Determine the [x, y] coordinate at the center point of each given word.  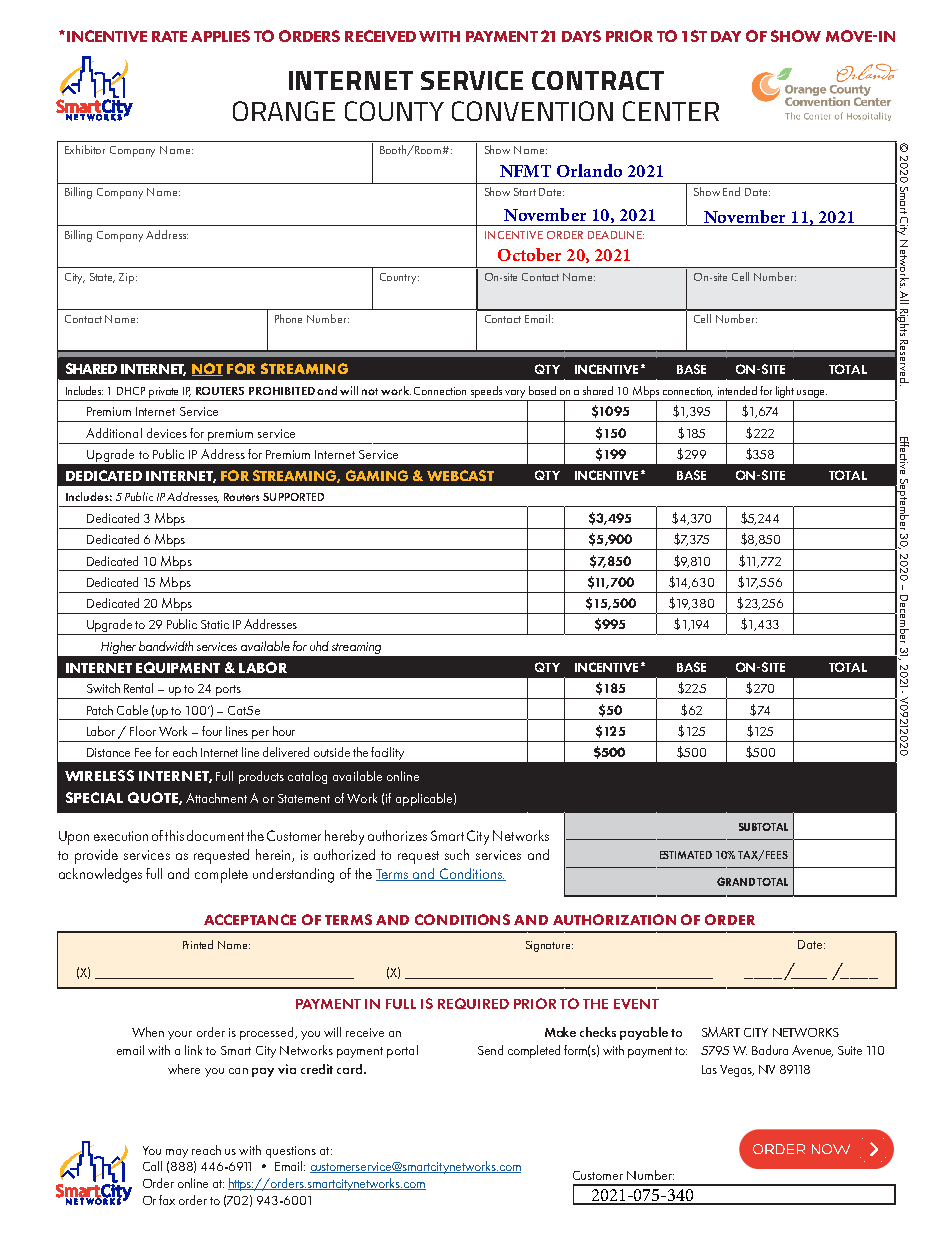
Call [152, 1166]
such [457, 854]
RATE [169, 36]
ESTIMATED [686, 855]
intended [737, 390]
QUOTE [154, 798]
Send [490, 1050]
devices [167, 433]
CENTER [671, 111]
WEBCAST [460, 475]
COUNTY [394, 111]
